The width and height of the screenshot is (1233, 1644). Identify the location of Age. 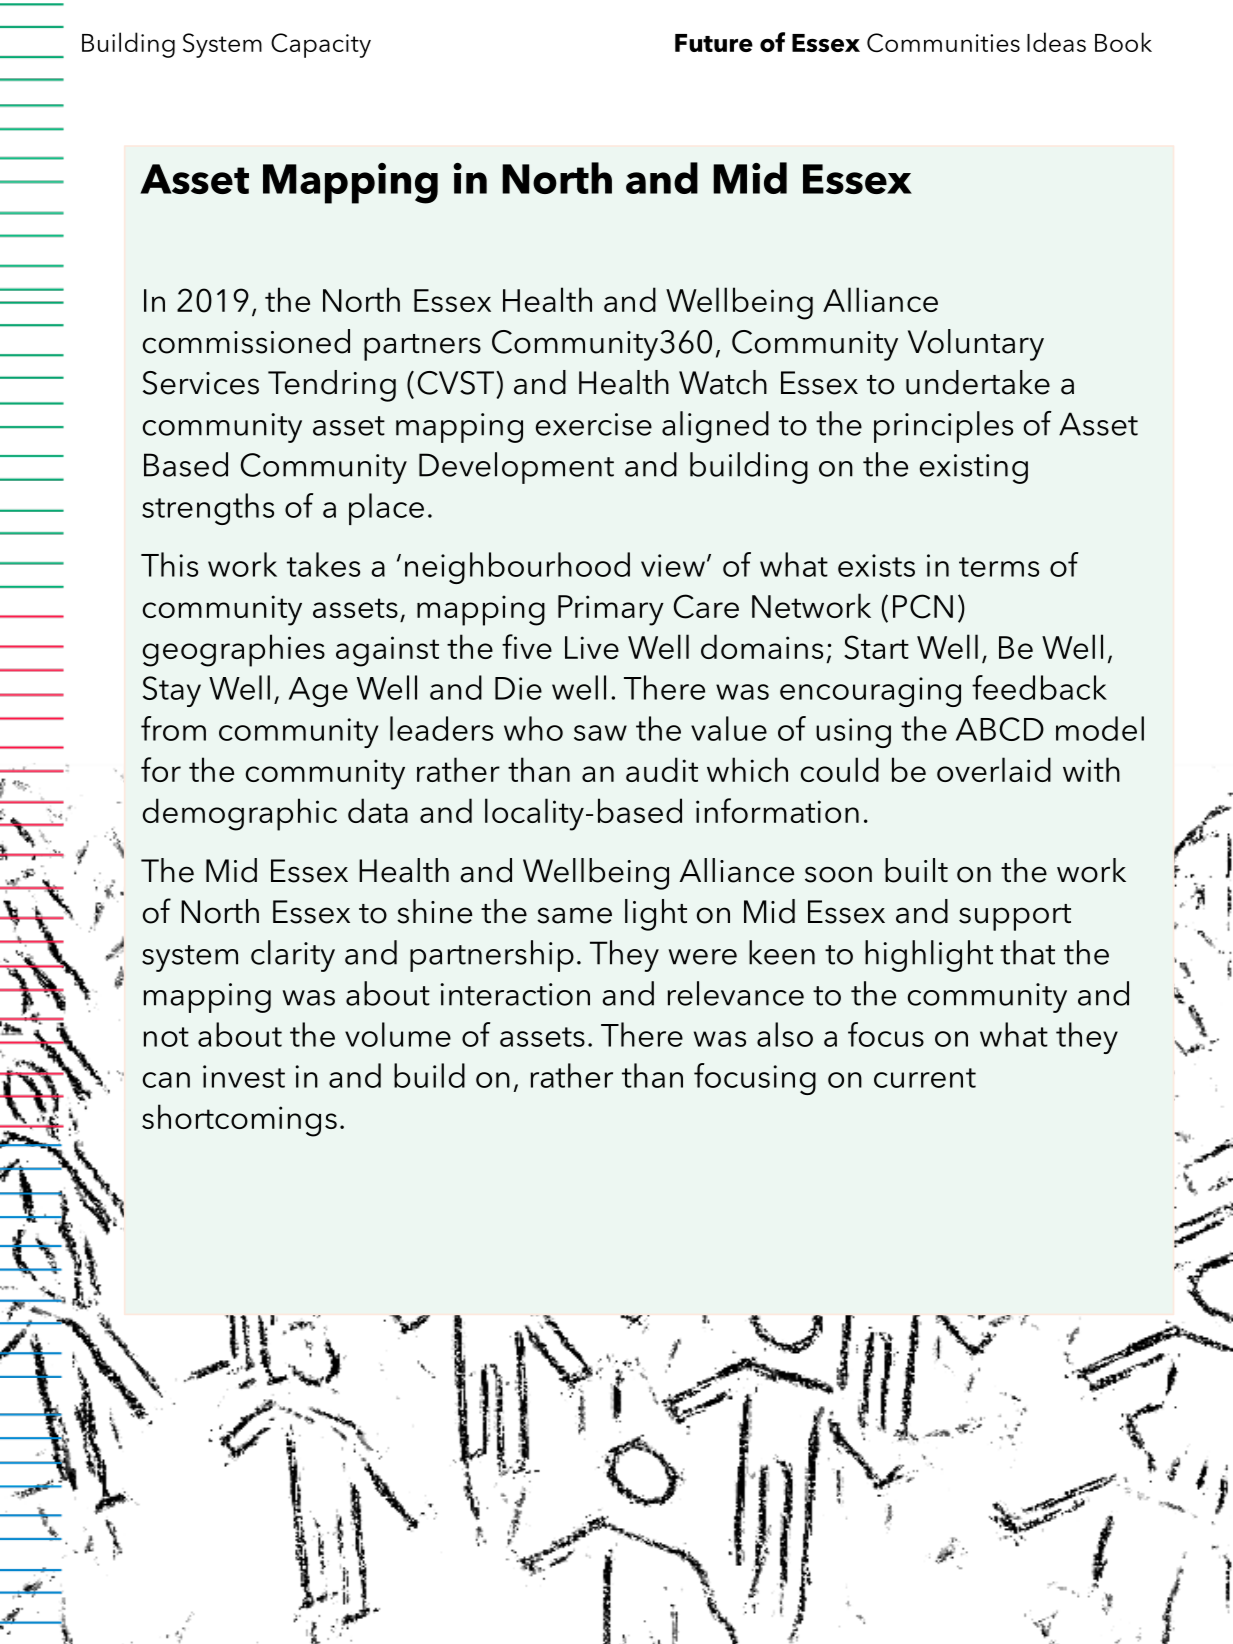
(318, 692).
